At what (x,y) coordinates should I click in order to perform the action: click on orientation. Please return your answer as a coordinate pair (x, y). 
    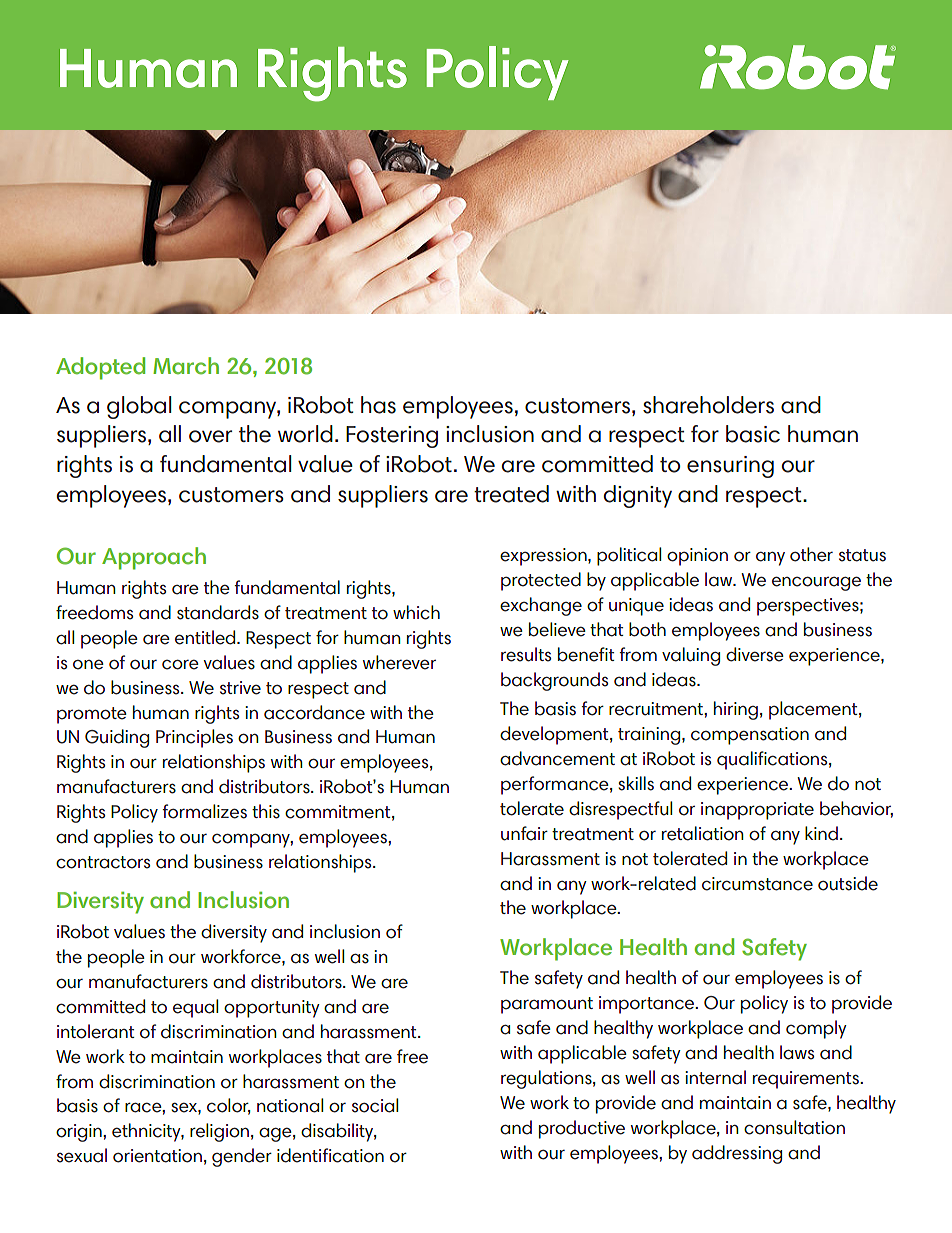
    Looking at the image, I should click on (157, 1156).
